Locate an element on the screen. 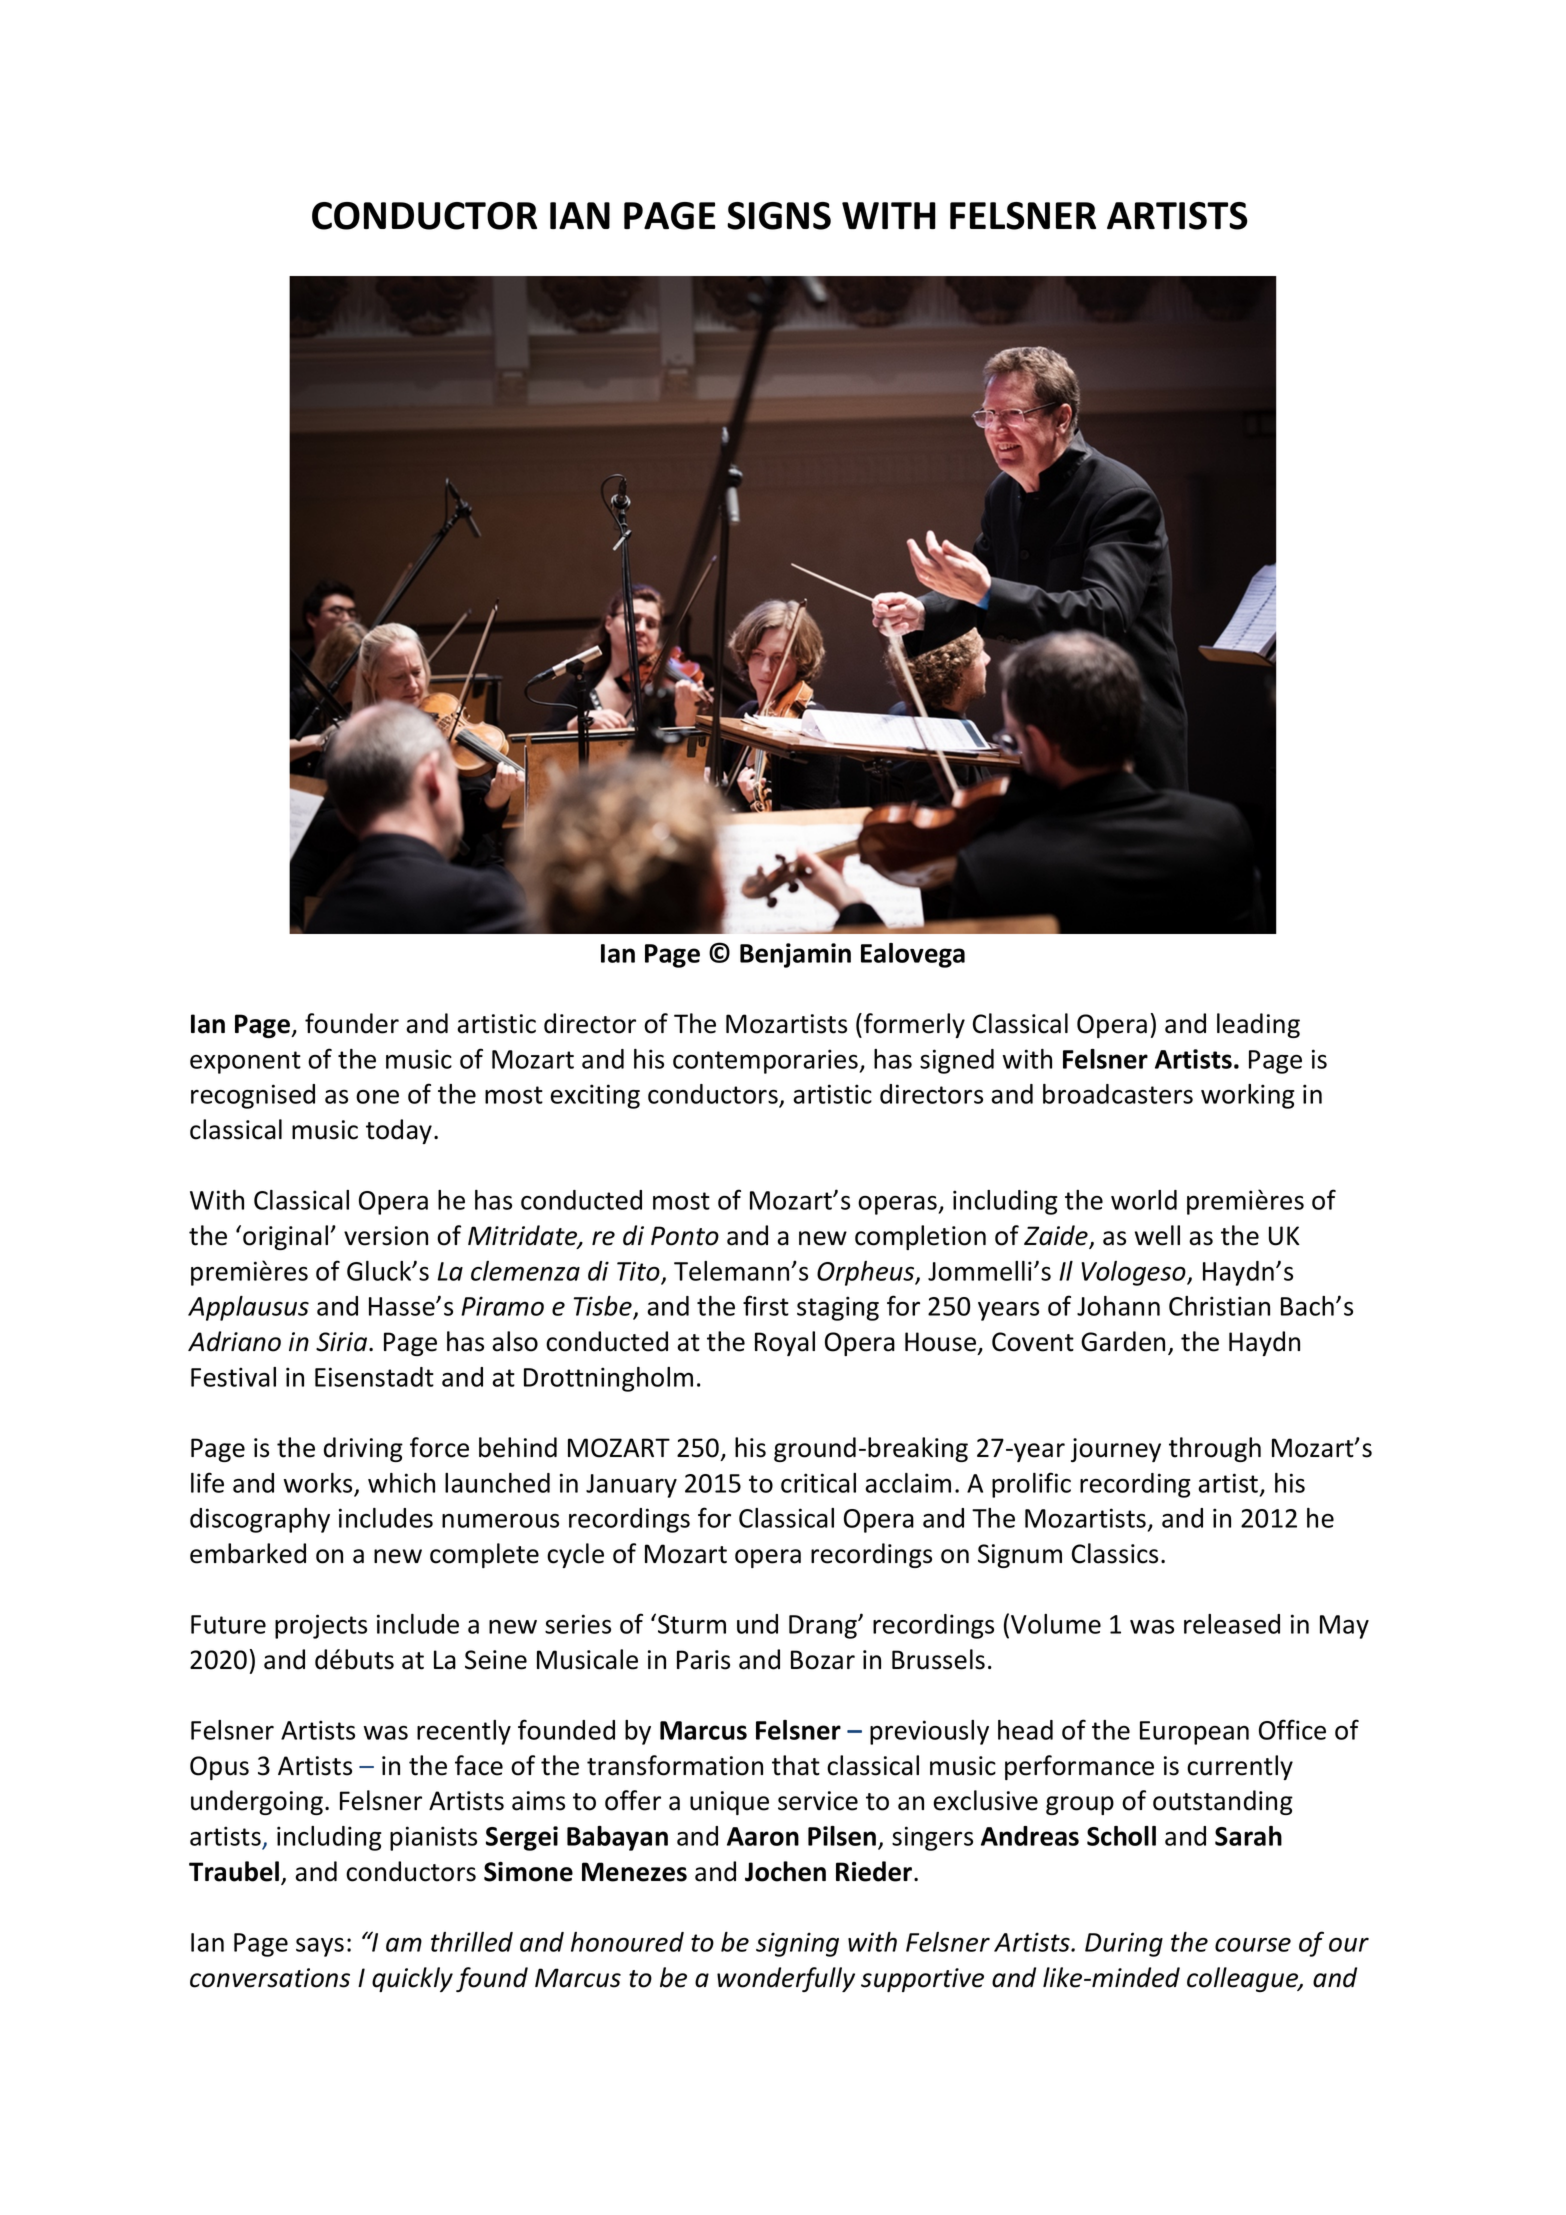 This screenshot has width=1566, height=2215. says is located at coordinates (320, 1947).
